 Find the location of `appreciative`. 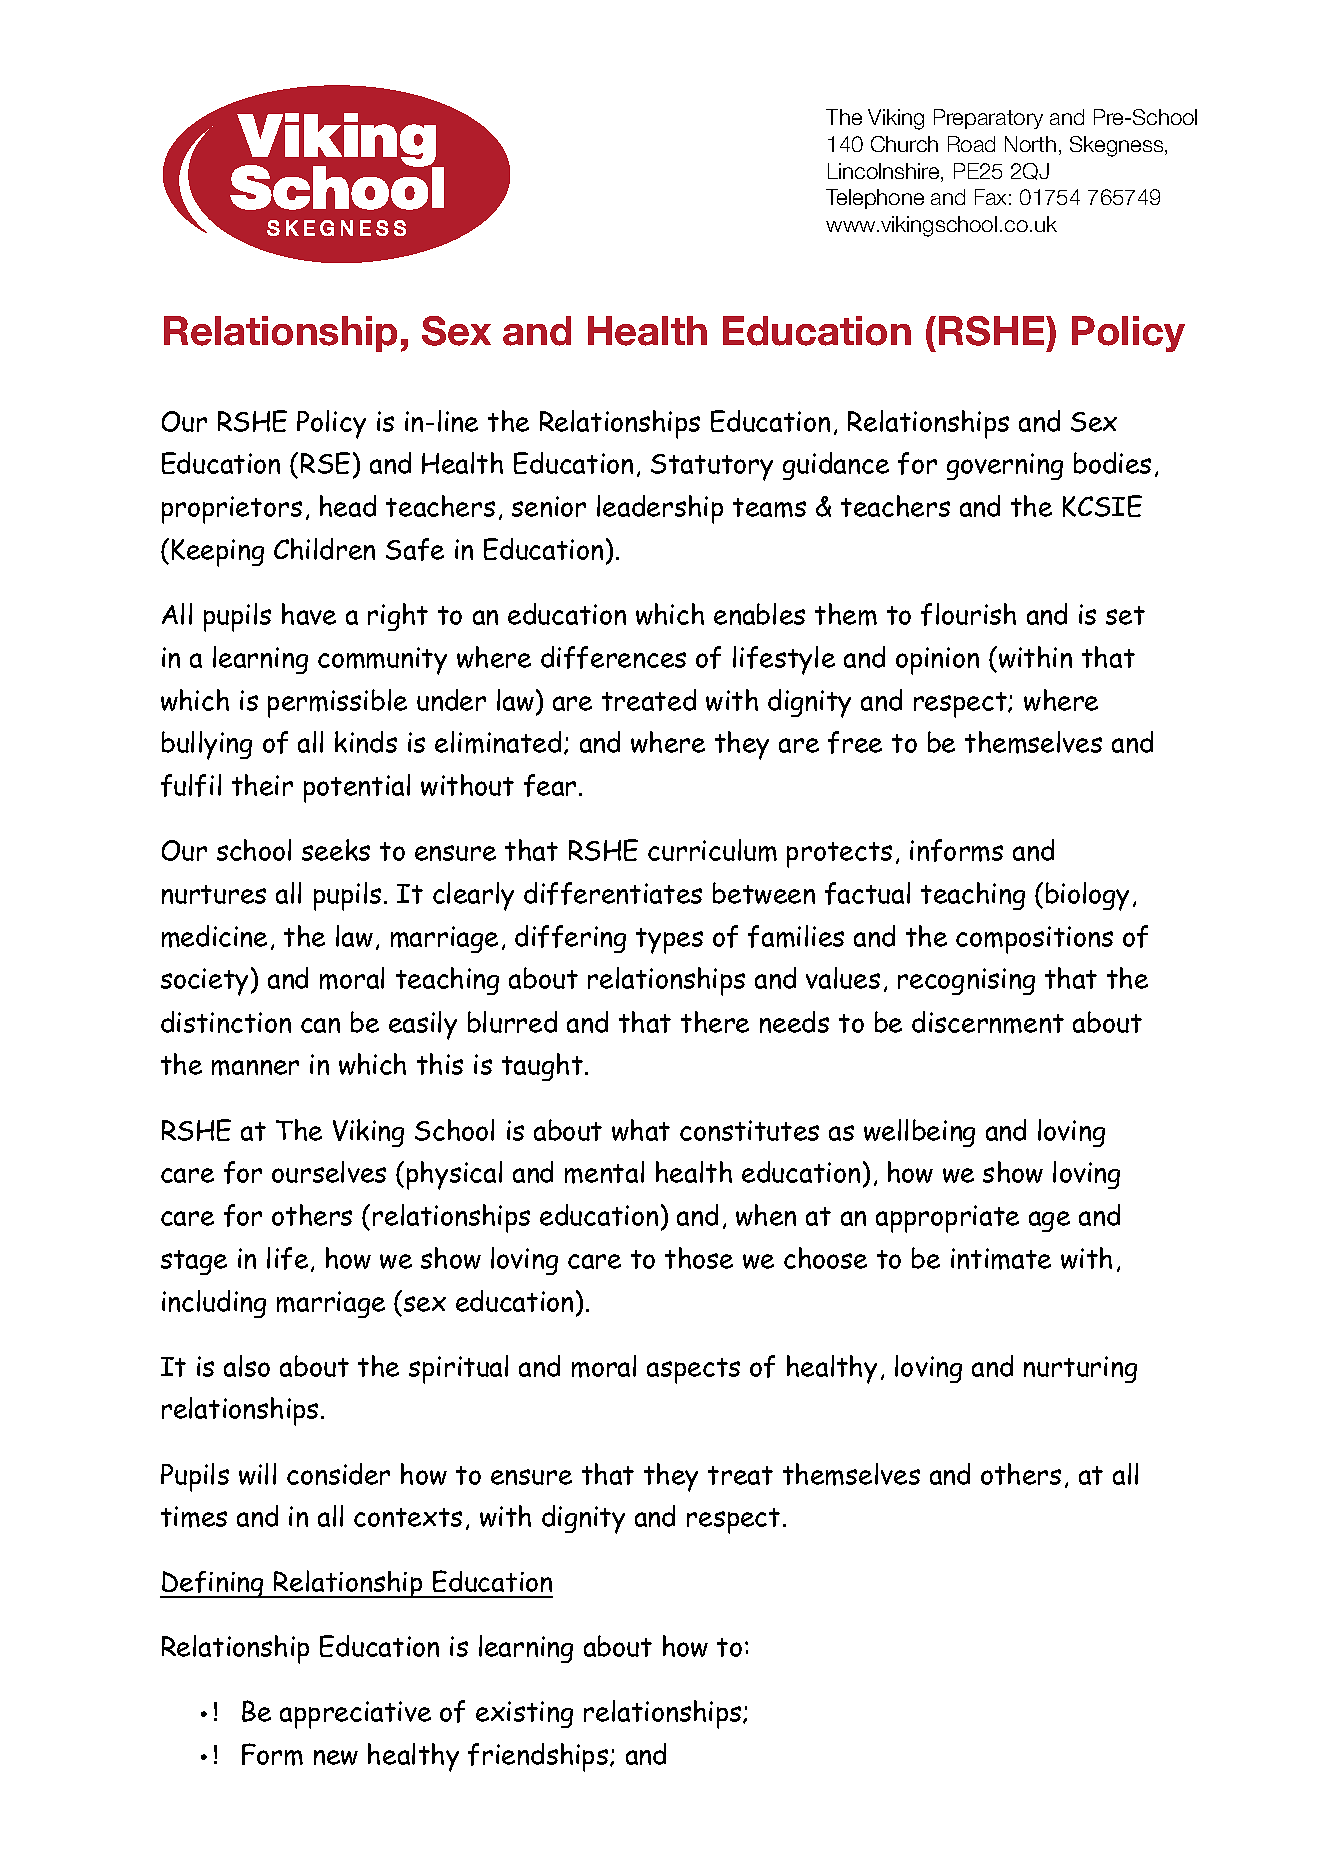

appreciative is located at coordinates (355, 1715).
